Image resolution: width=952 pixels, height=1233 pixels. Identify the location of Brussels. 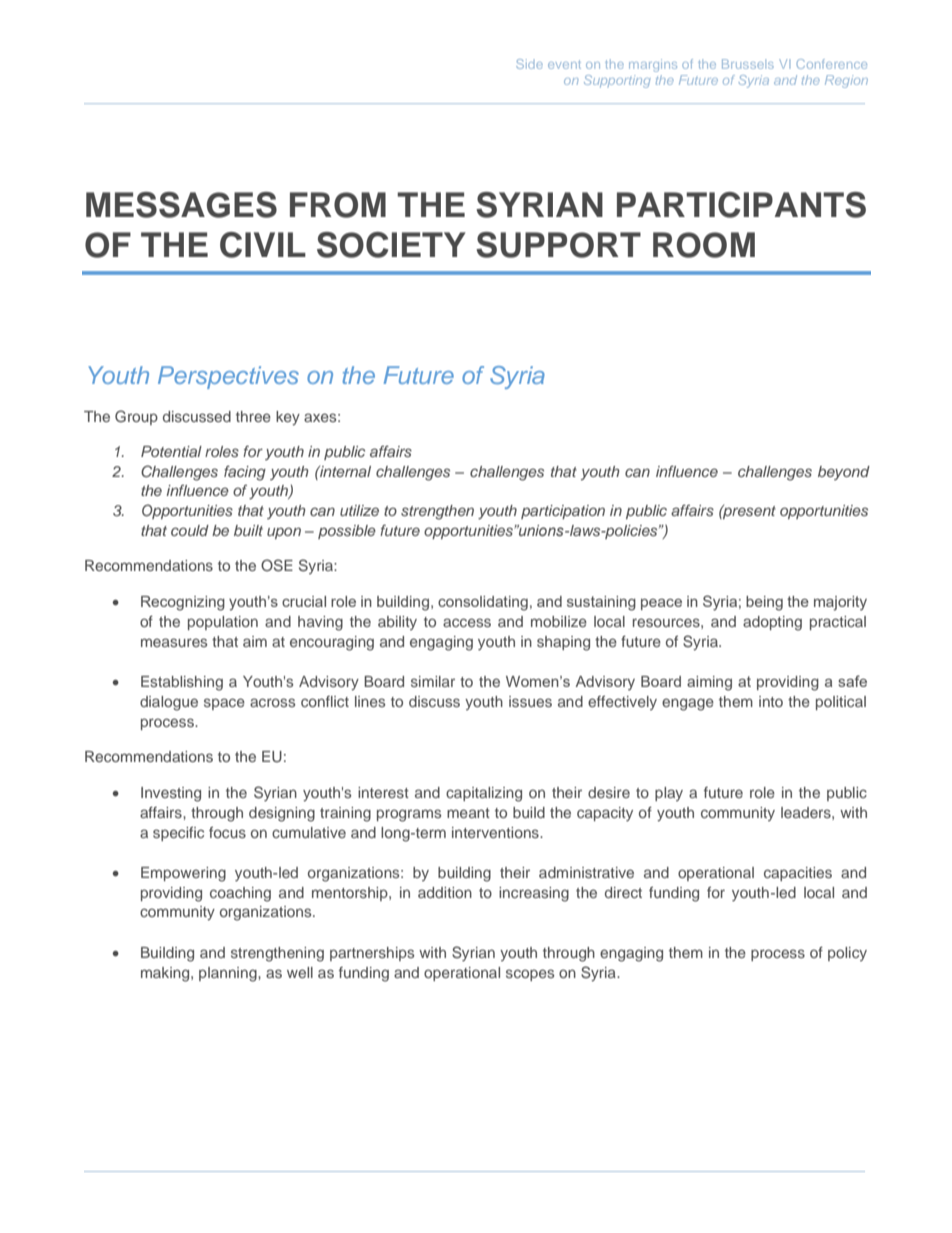
(748, 64).
